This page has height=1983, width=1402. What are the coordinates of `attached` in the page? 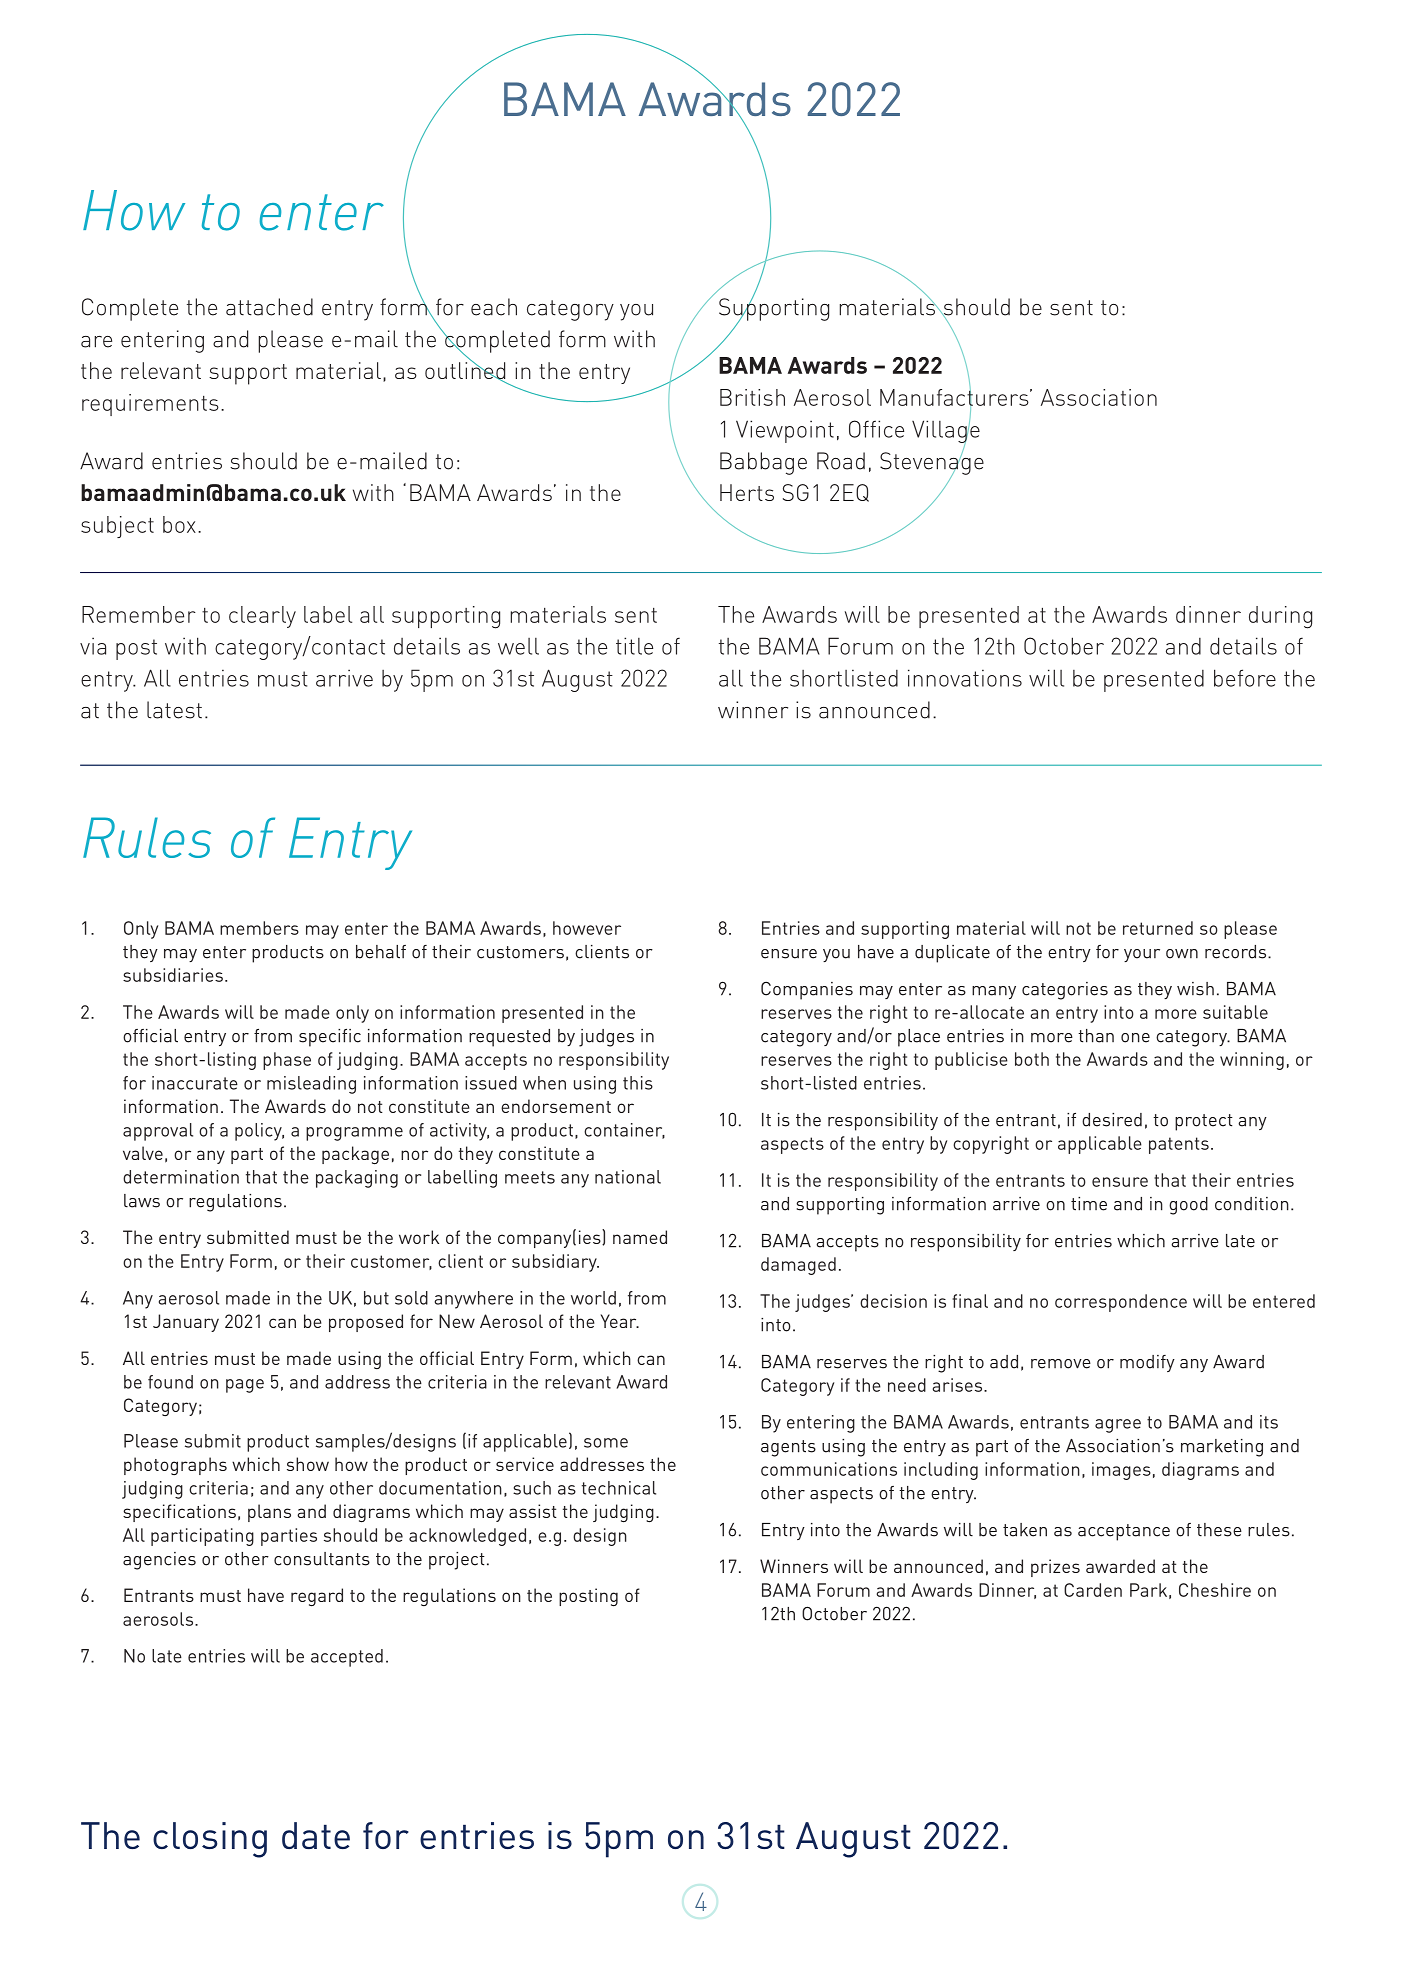 It's located at (269, 307).
